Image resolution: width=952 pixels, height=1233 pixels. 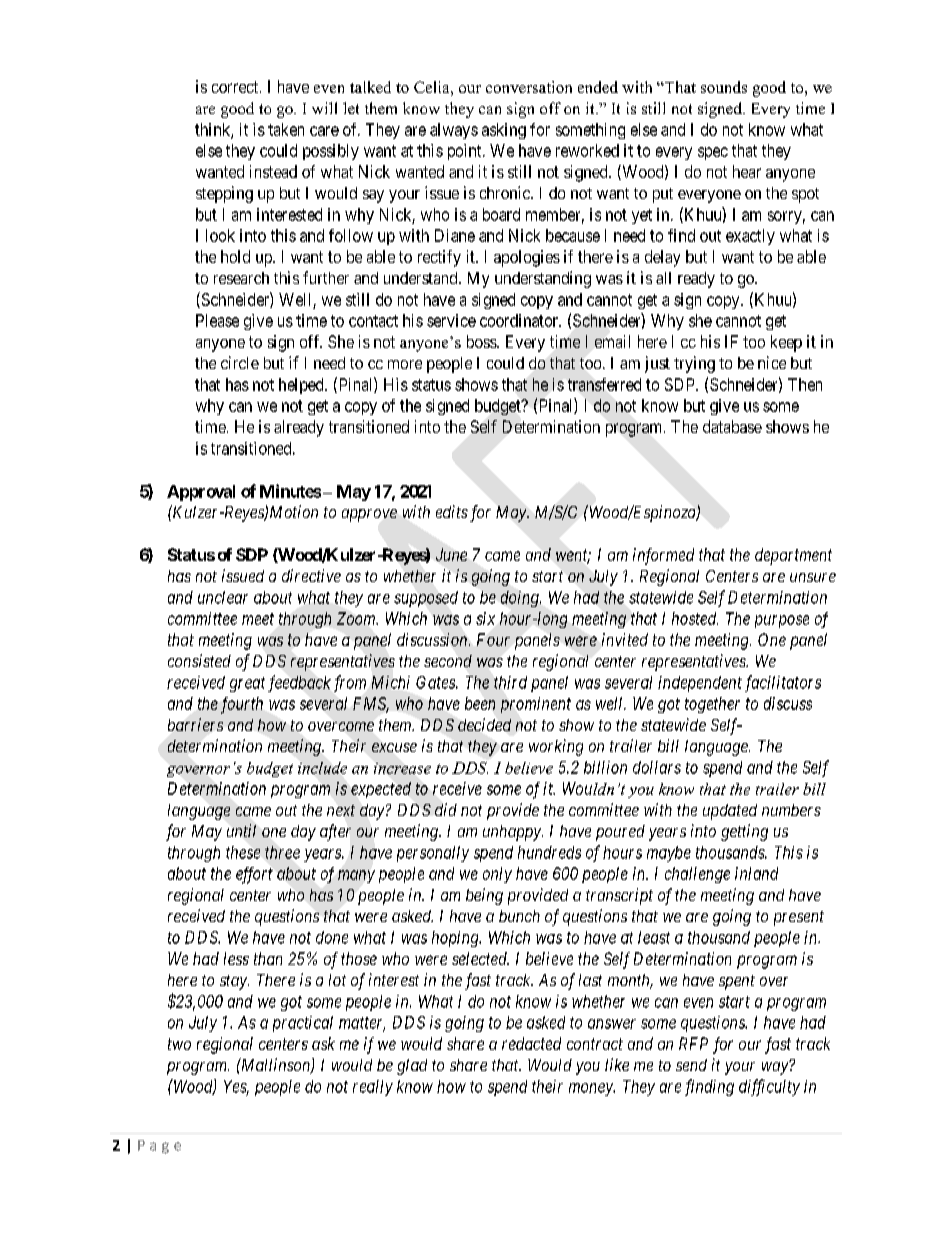 I want to click on doing, so click(x=521, y=599).
